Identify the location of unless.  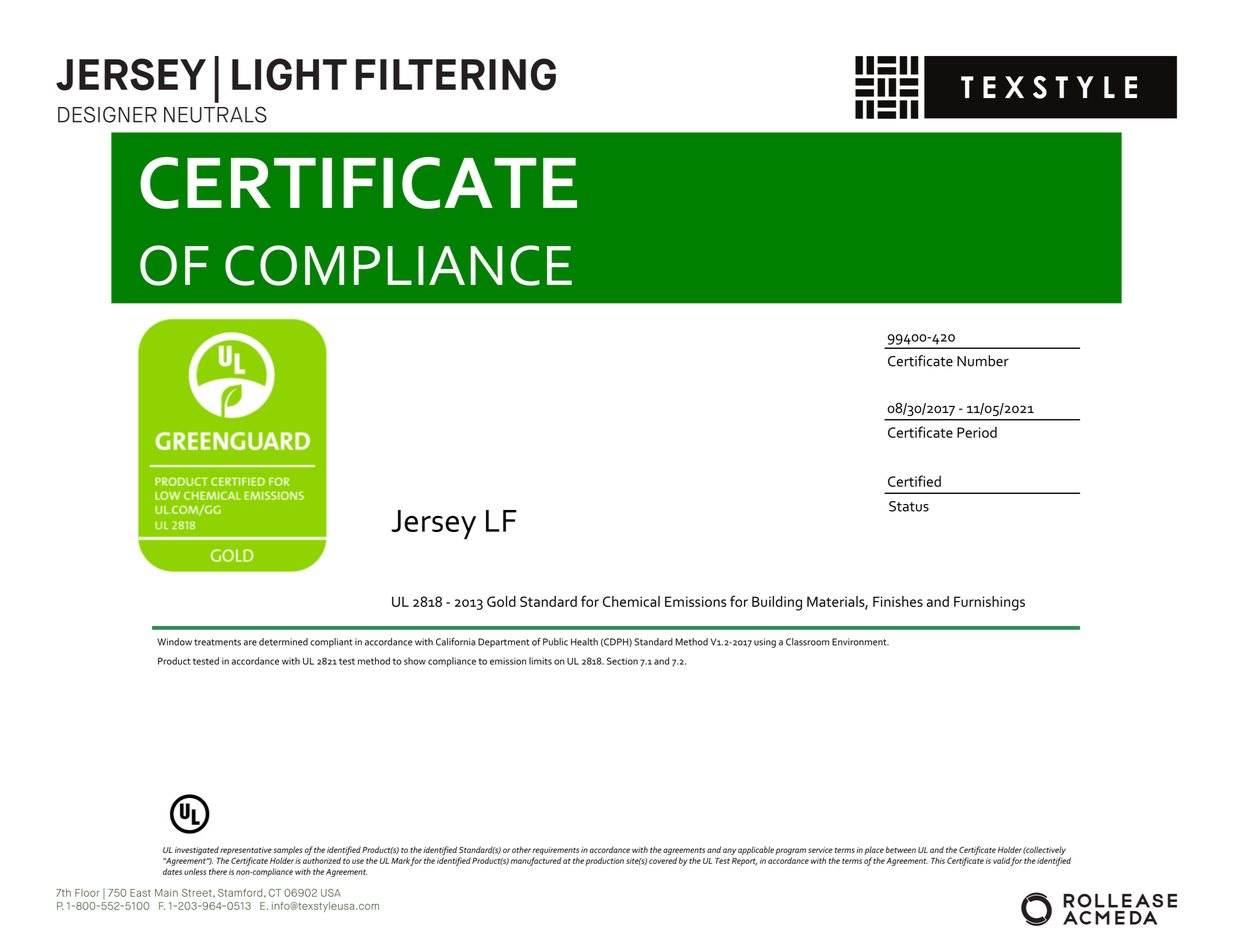
(195, 871).
